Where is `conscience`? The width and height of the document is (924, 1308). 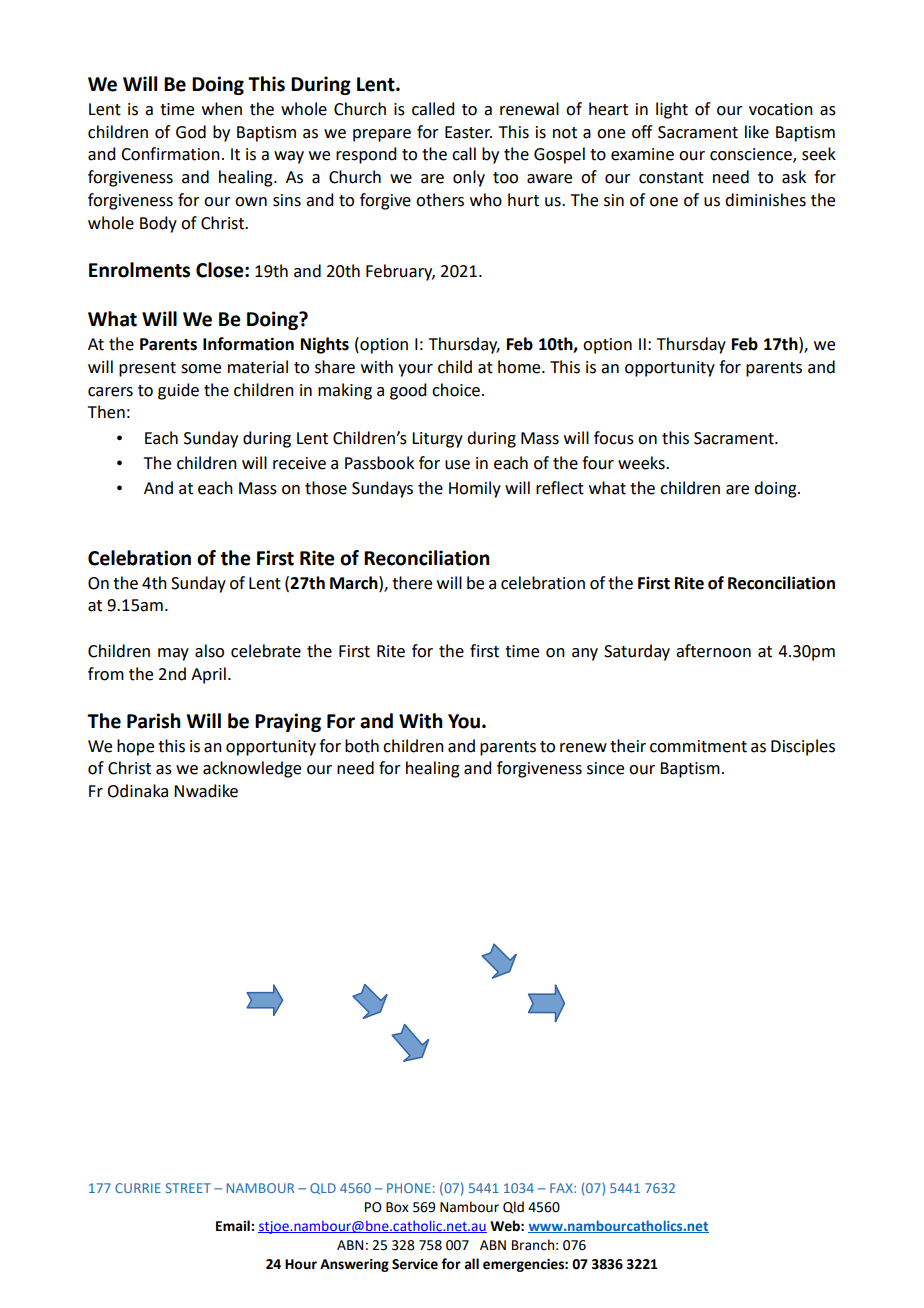
conscience is located at coordinates (752, 155).
